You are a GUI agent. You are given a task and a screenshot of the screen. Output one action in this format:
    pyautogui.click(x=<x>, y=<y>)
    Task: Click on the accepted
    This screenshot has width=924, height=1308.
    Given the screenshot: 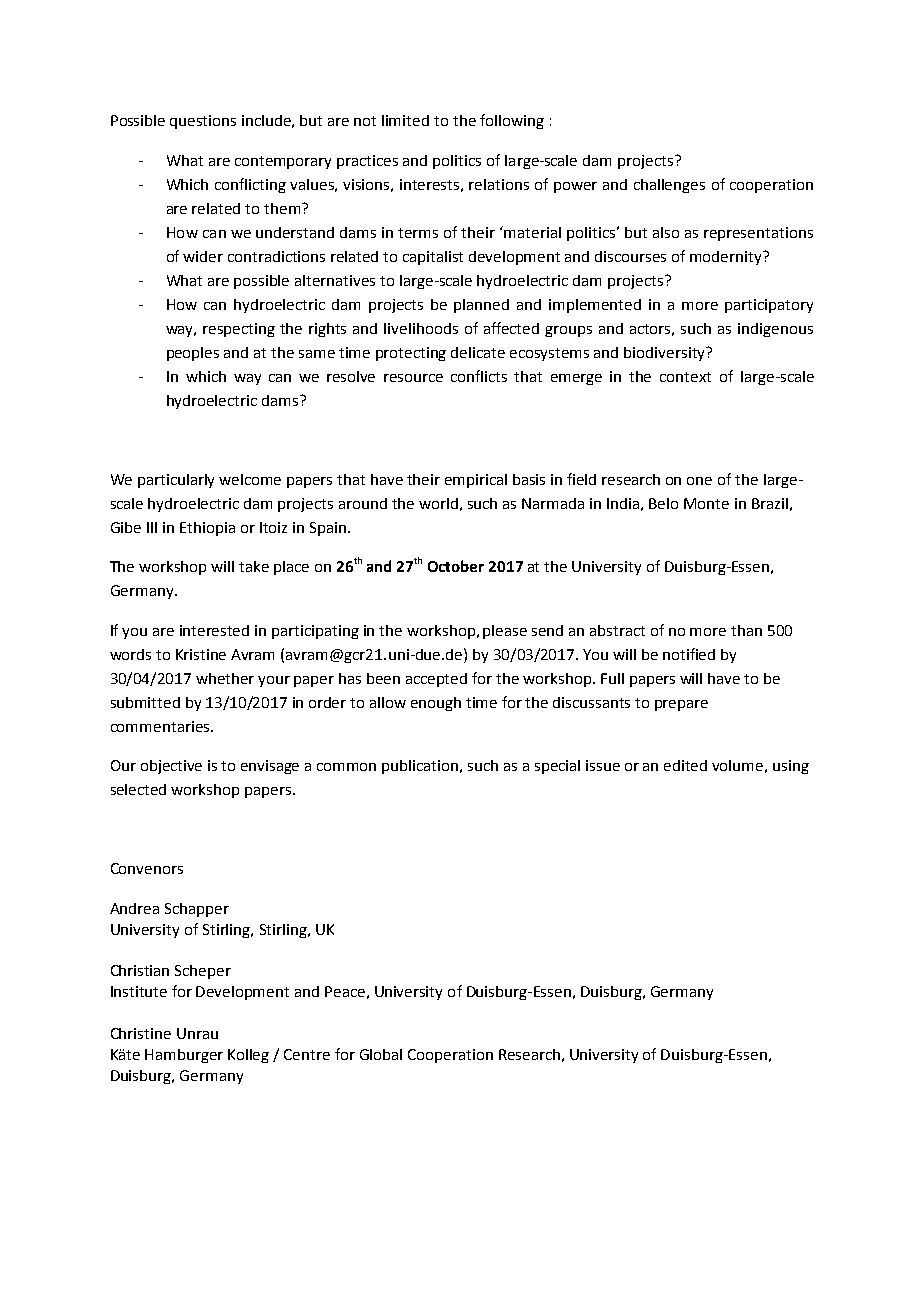 What is the action you would take?
    pyautogui.click(x=436, y=680)
